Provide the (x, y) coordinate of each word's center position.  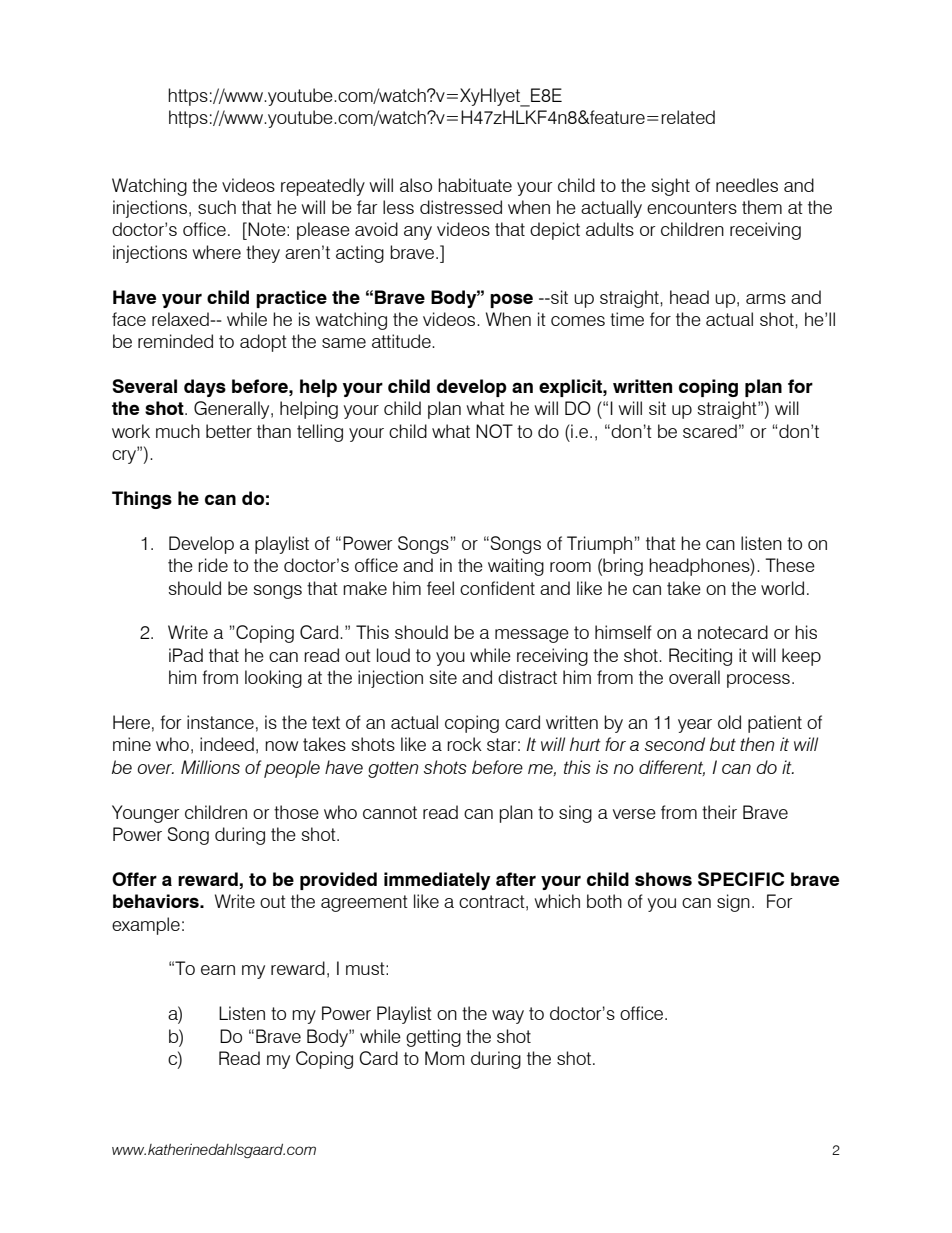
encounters (692, 207)
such (217, 207)
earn (218, 970)
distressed (461, 207)
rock (464, 744)
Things (142, 500)
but (723, 744)
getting (433, 1038)
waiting (516, 567)
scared (710, 431)
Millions (210, 767)
